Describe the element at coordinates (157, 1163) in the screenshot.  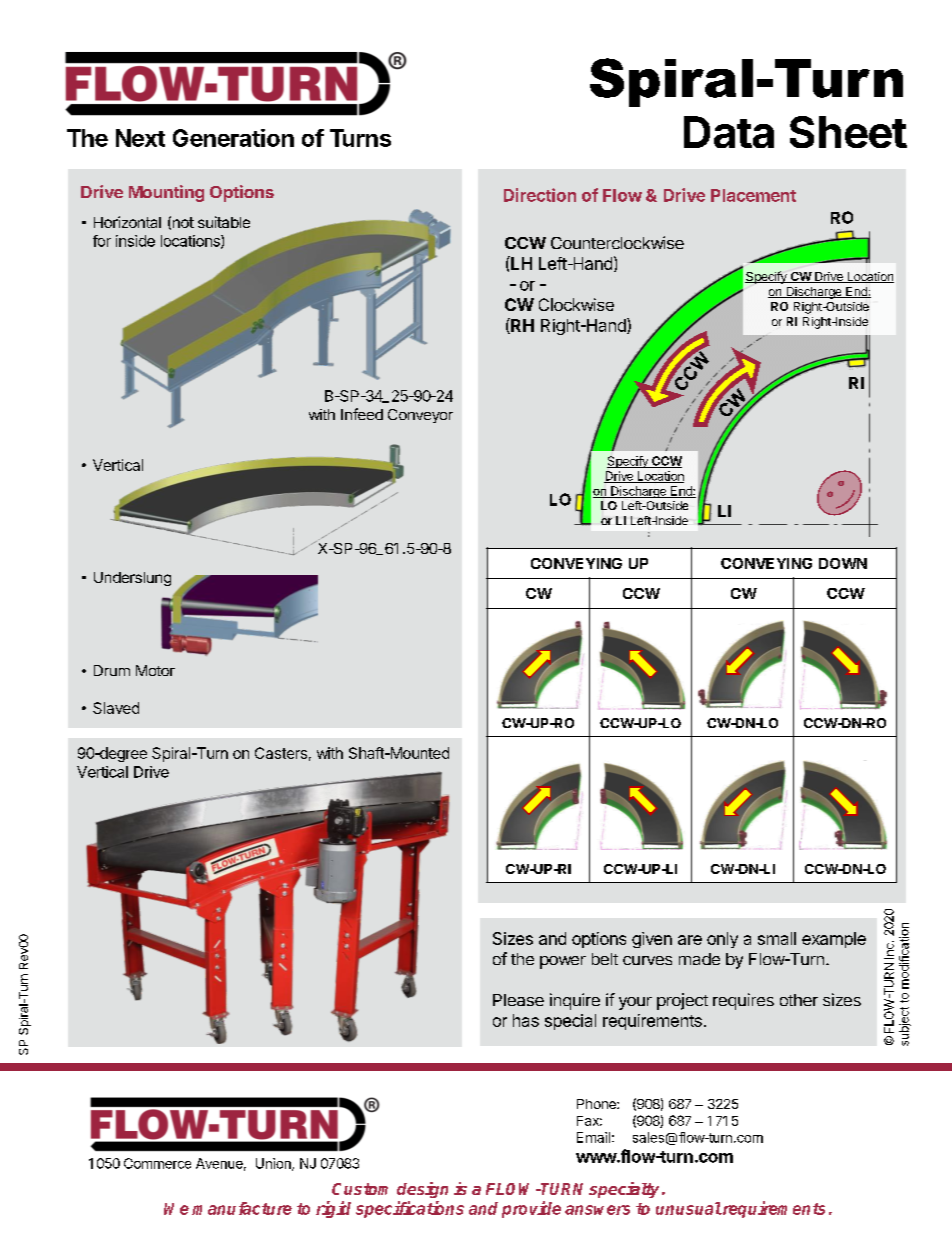
I see `Commerce` at that location.
